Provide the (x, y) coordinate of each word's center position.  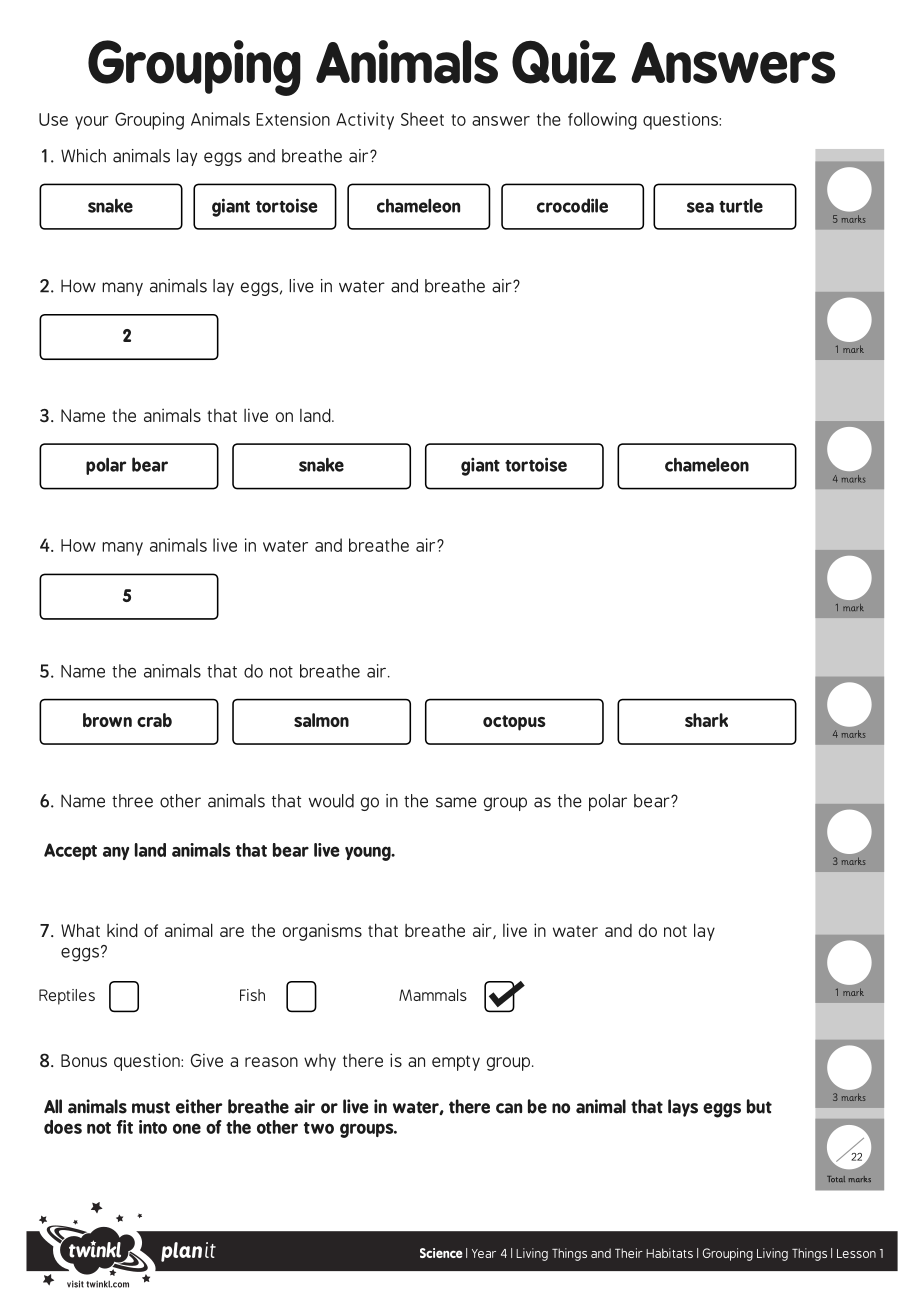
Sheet (422, 119)
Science (441, 1253)
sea (700, 207)
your (92, 123)
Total (836, 1179)
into (153, 1127)
